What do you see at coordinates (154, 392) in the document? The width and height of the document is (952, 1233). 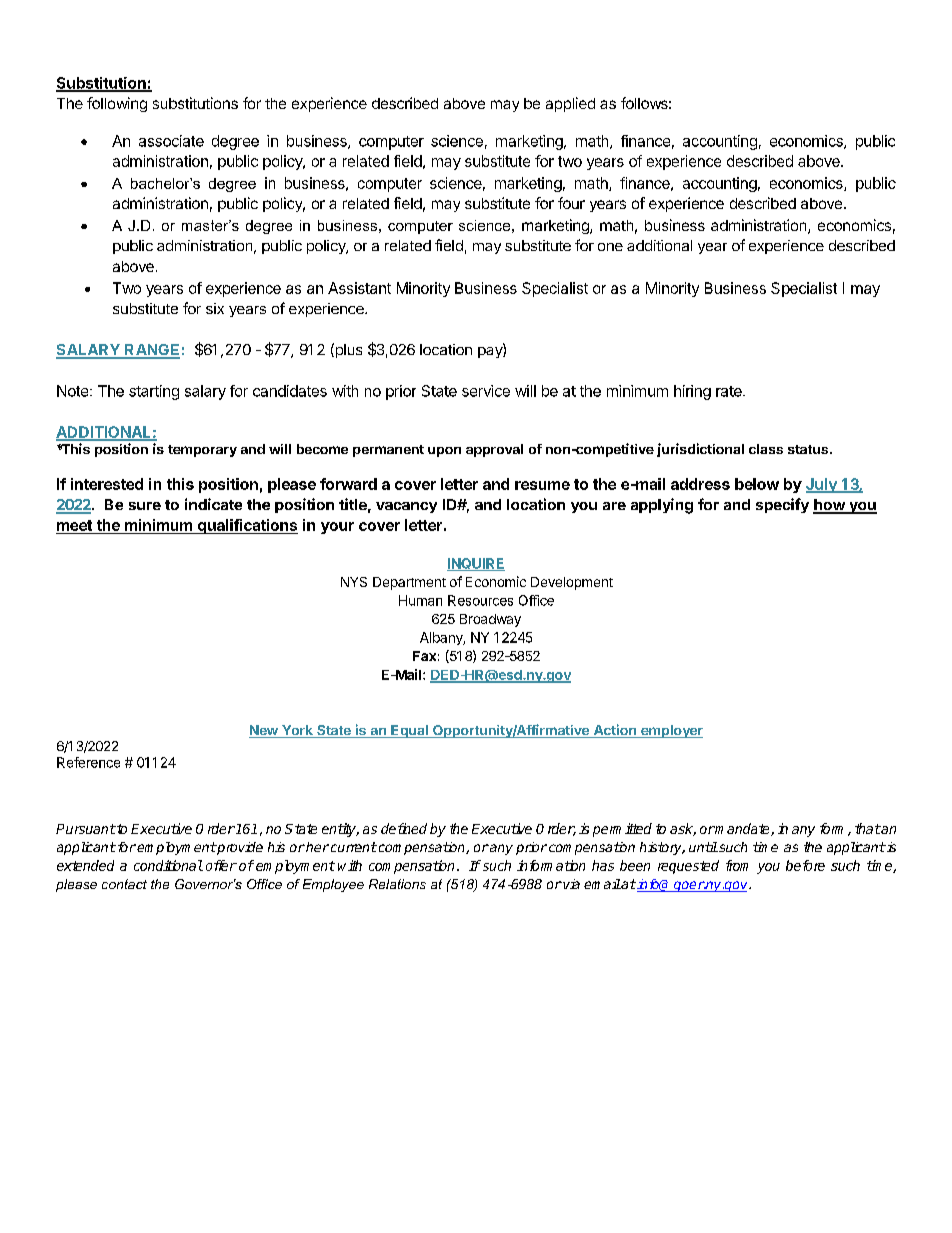 I see `starting` at bounding box center [154, 392].
